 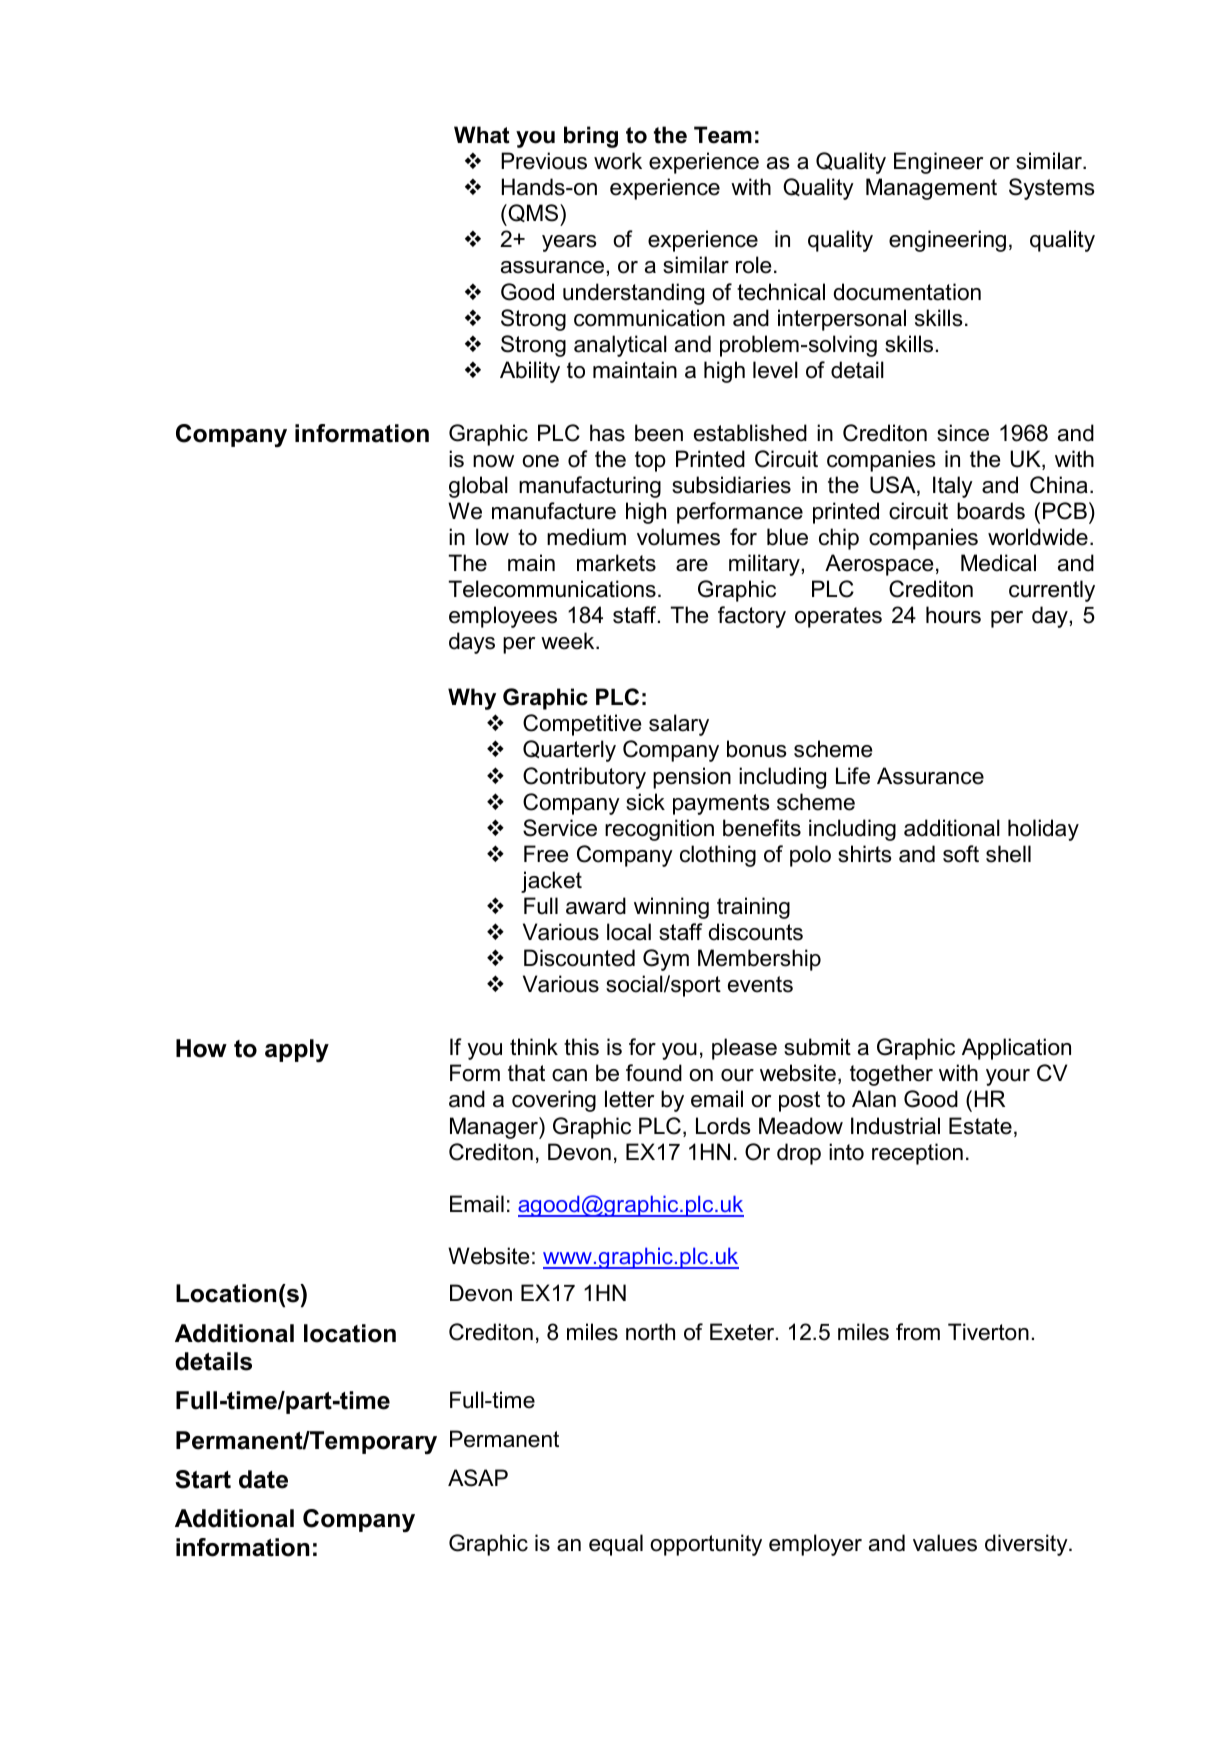 I want to click on date, so click(x=263, y=1479).
